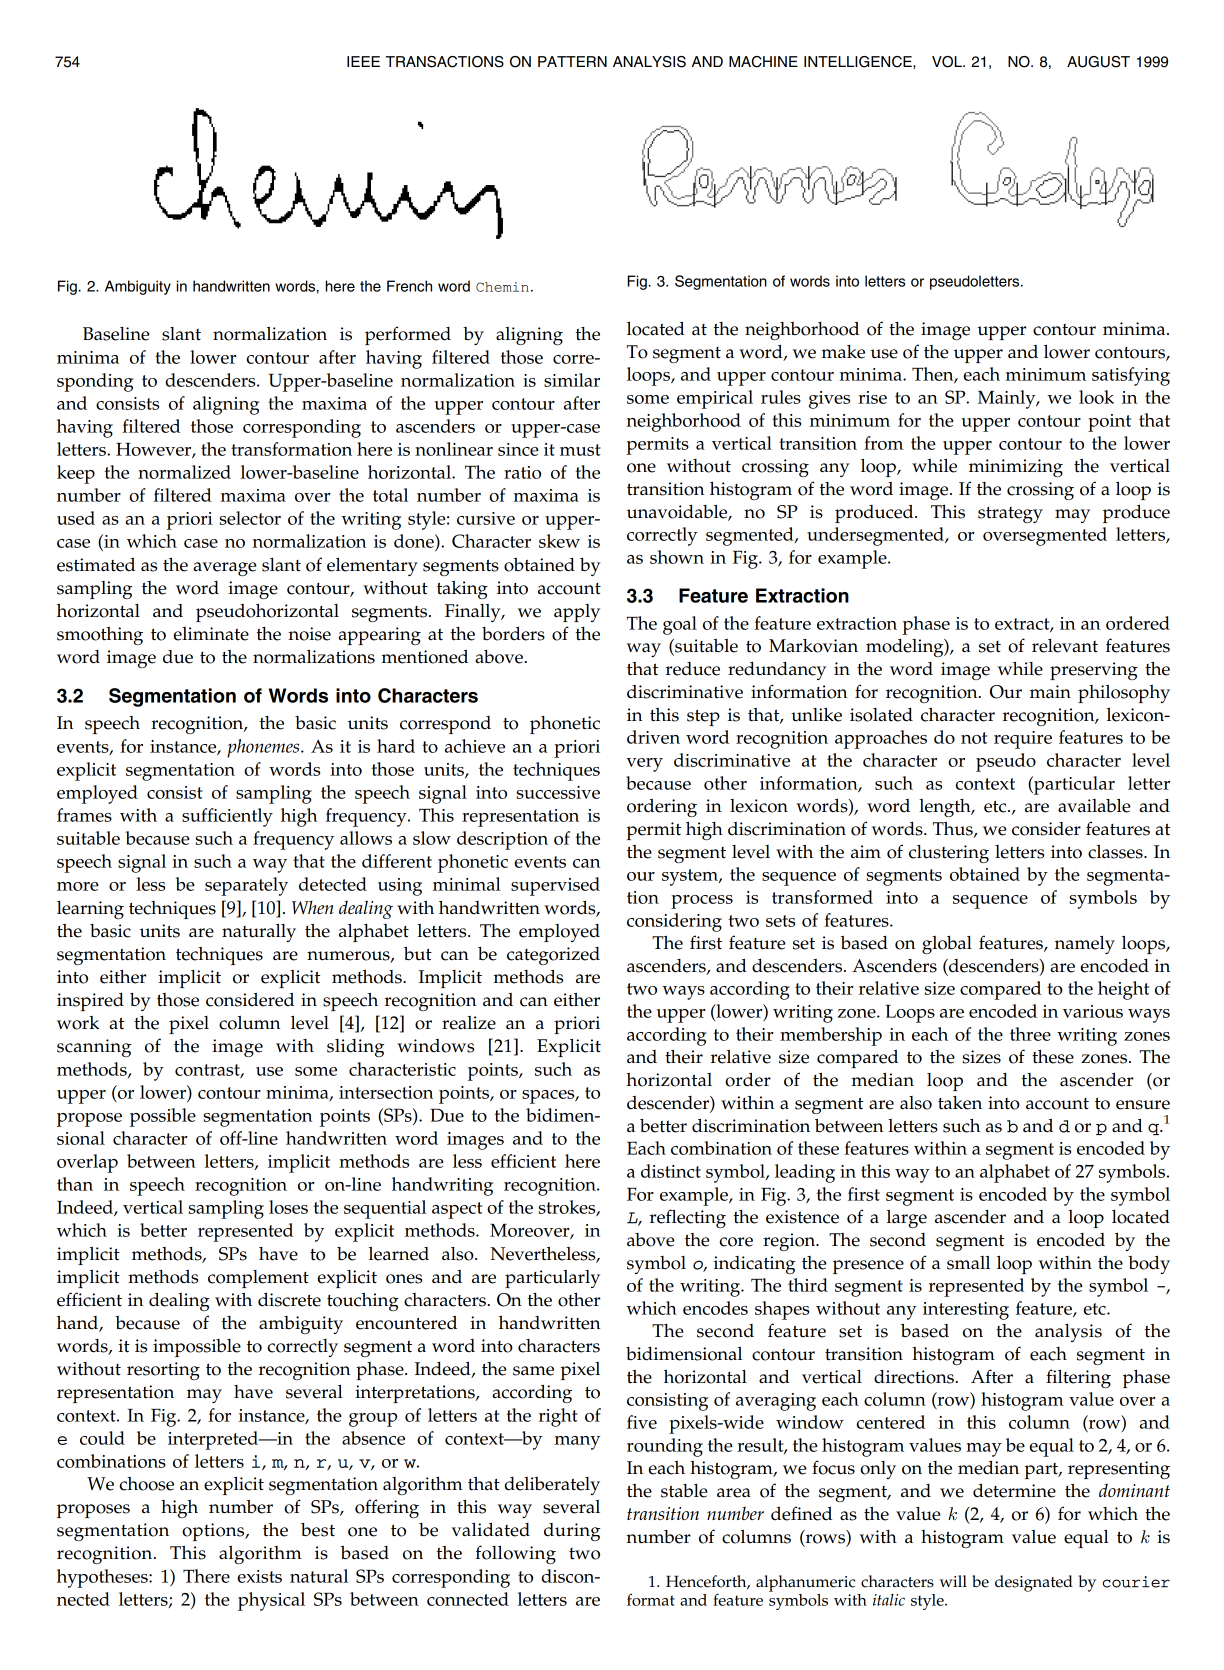 Image resolution: width=1224 pixels, height=1670 pixels. What do you see at coordinates (259, 1576) in the screenshot?
I see `exists` at bounding box center [259, 1576].
